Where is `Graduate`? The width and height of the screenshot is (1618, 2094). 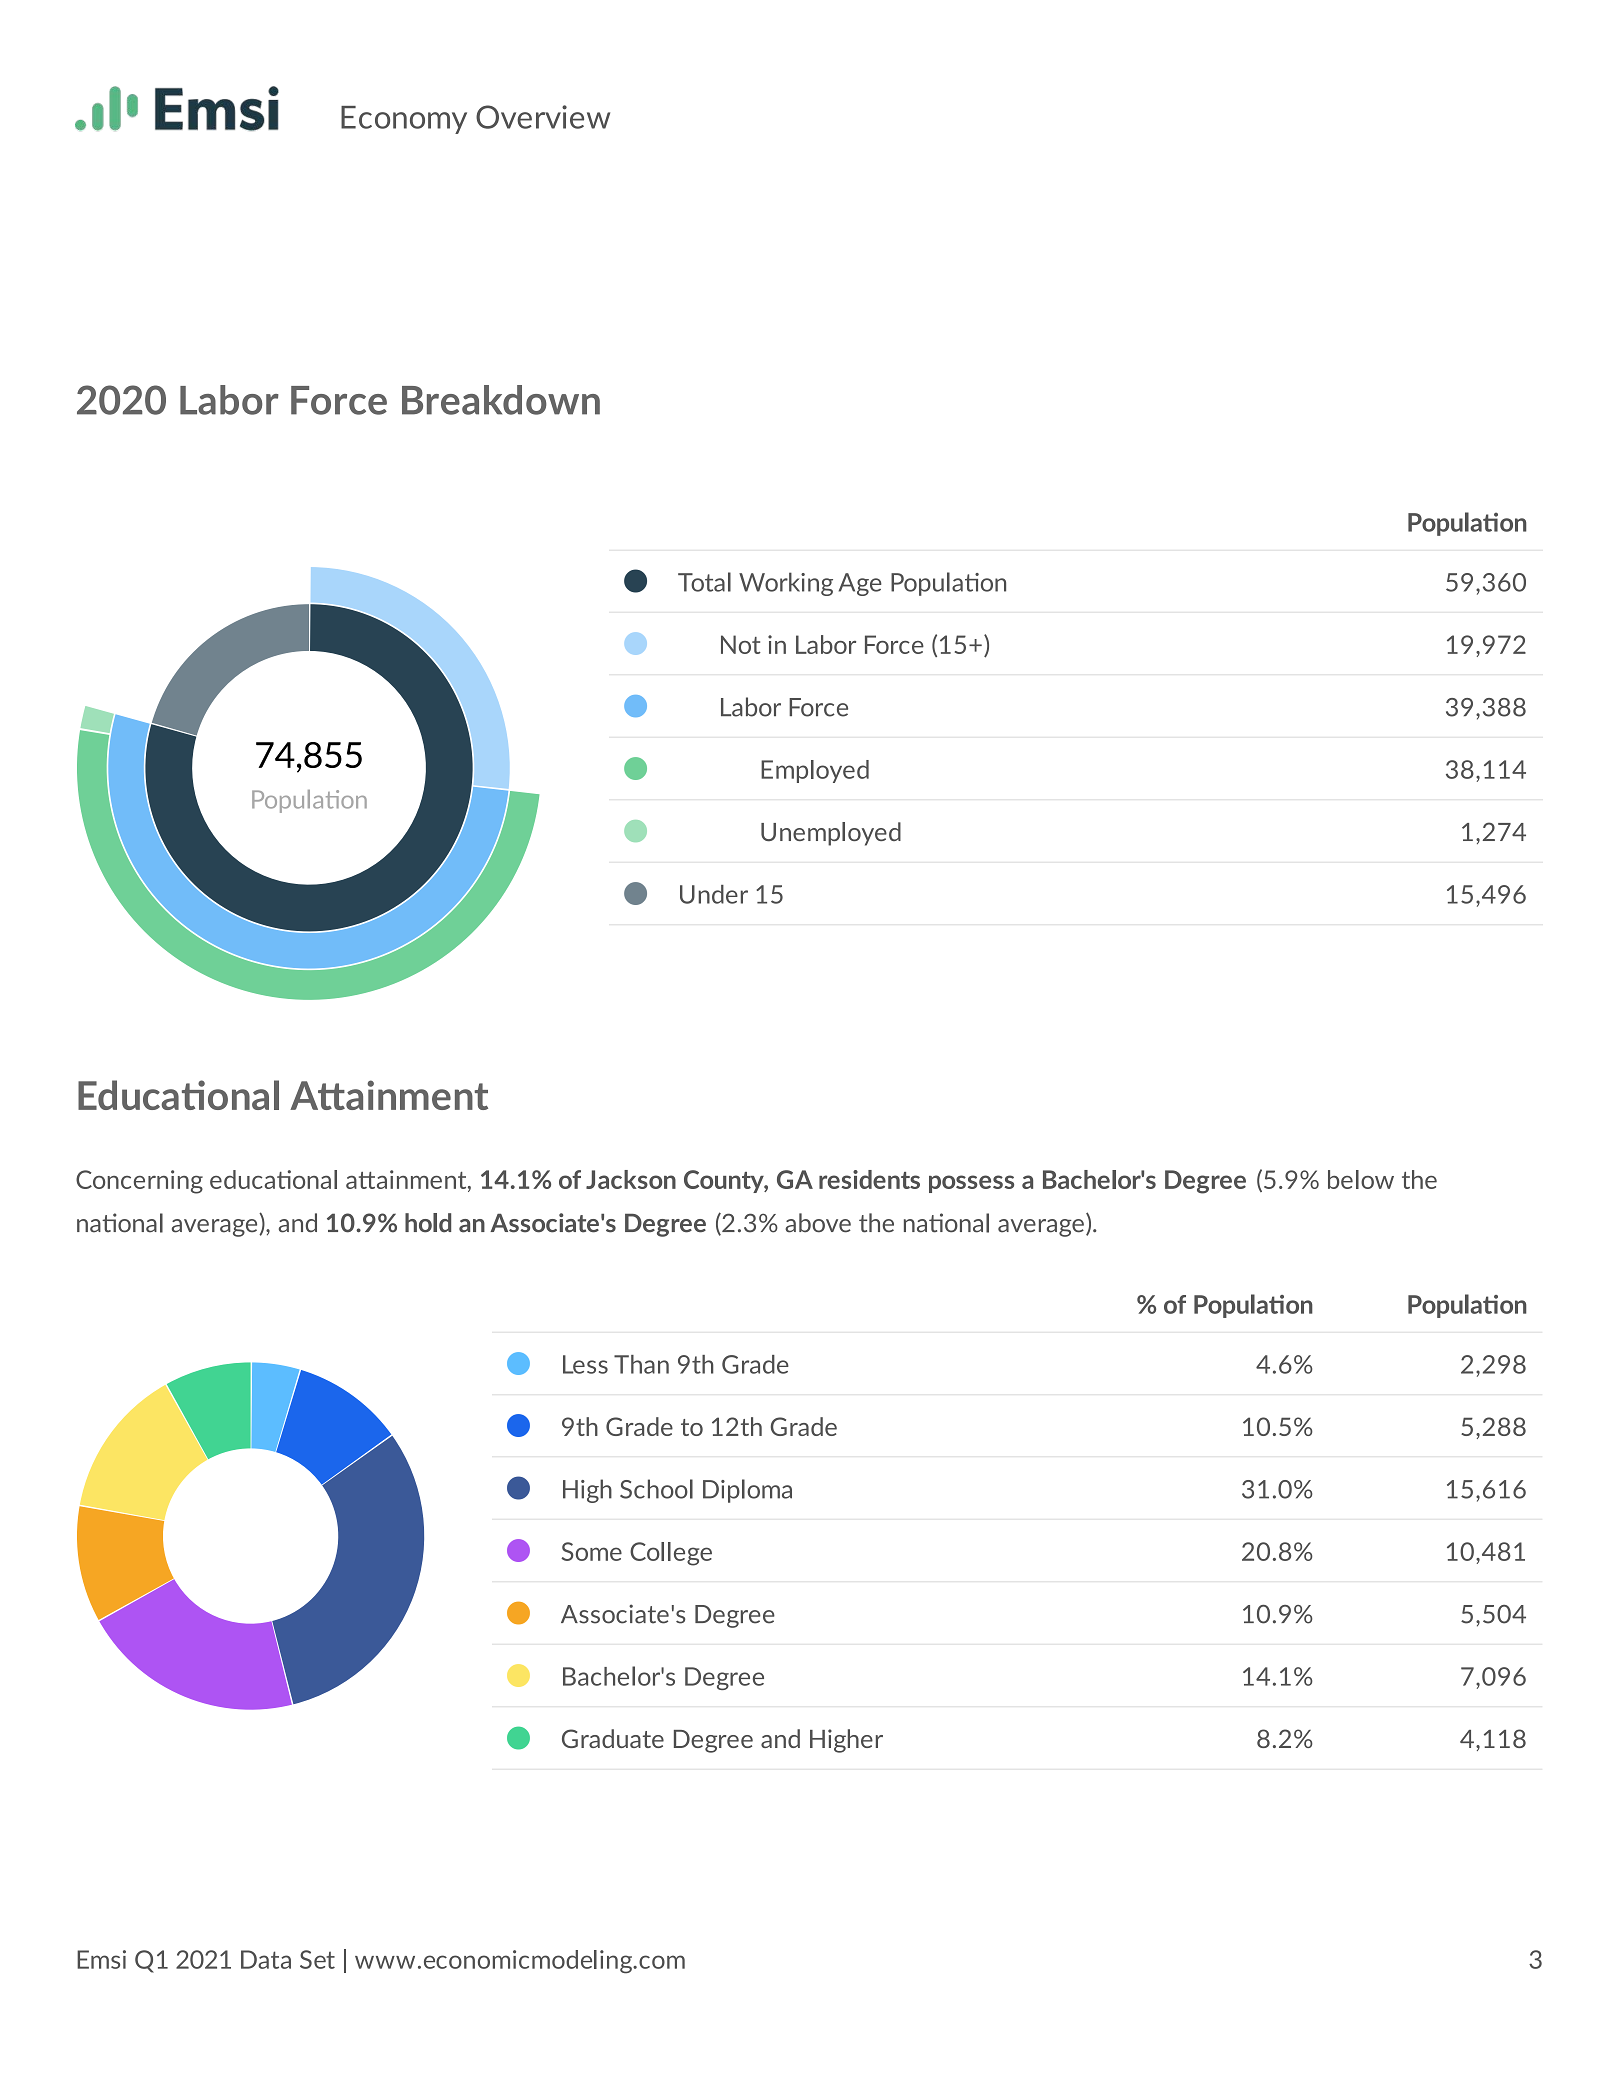 Graduate is located at coordinates (613, 1738).
